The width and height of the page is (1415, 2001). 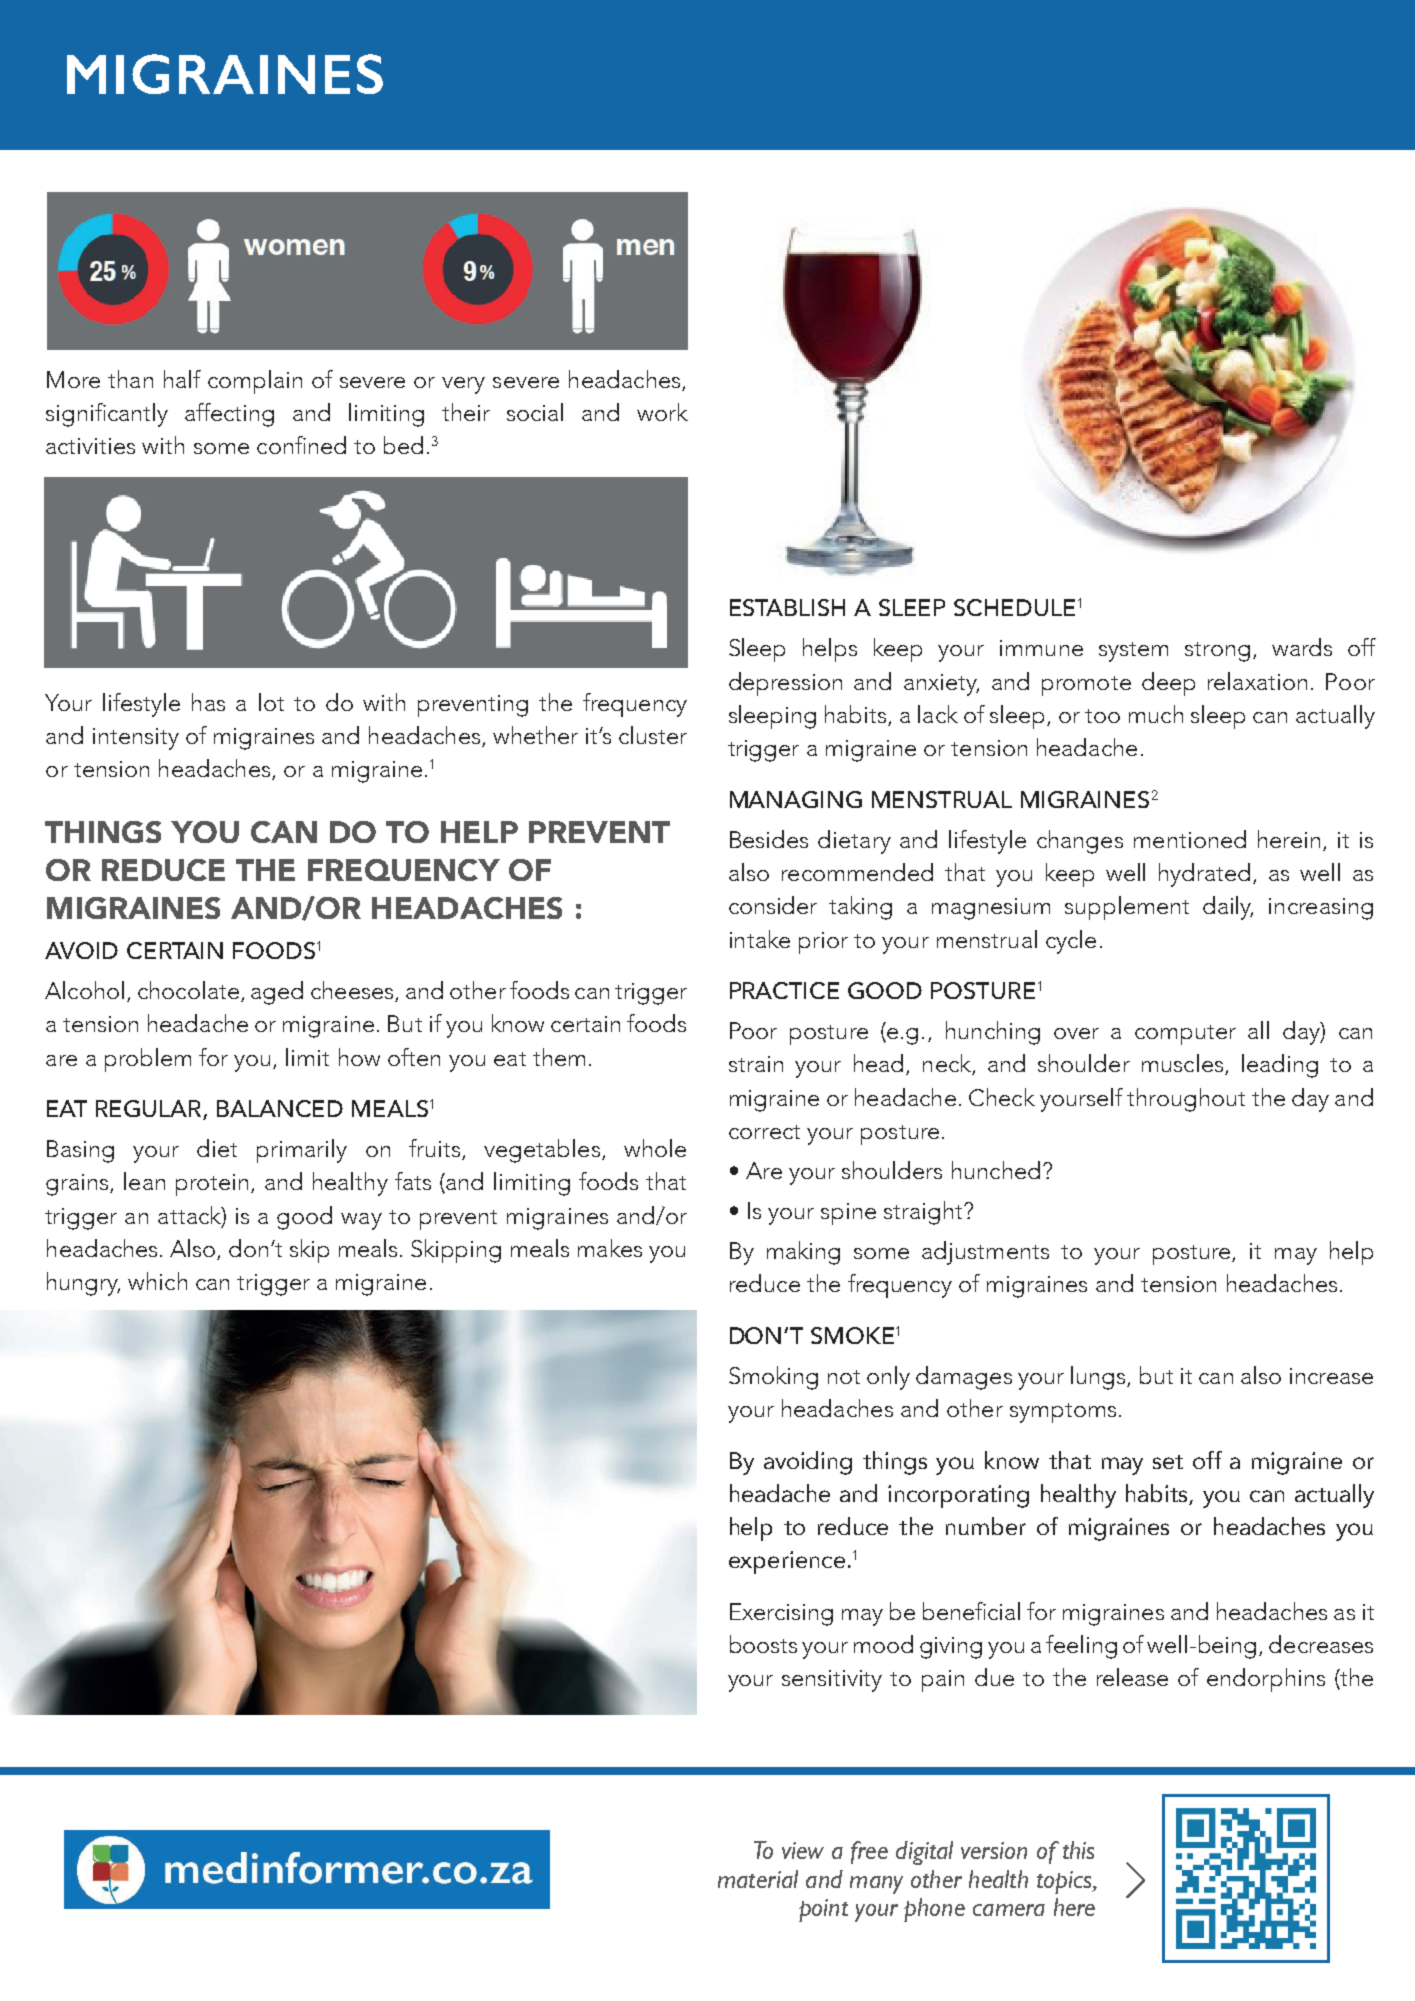 I want to click on view, so click(x=803, y=1850).
